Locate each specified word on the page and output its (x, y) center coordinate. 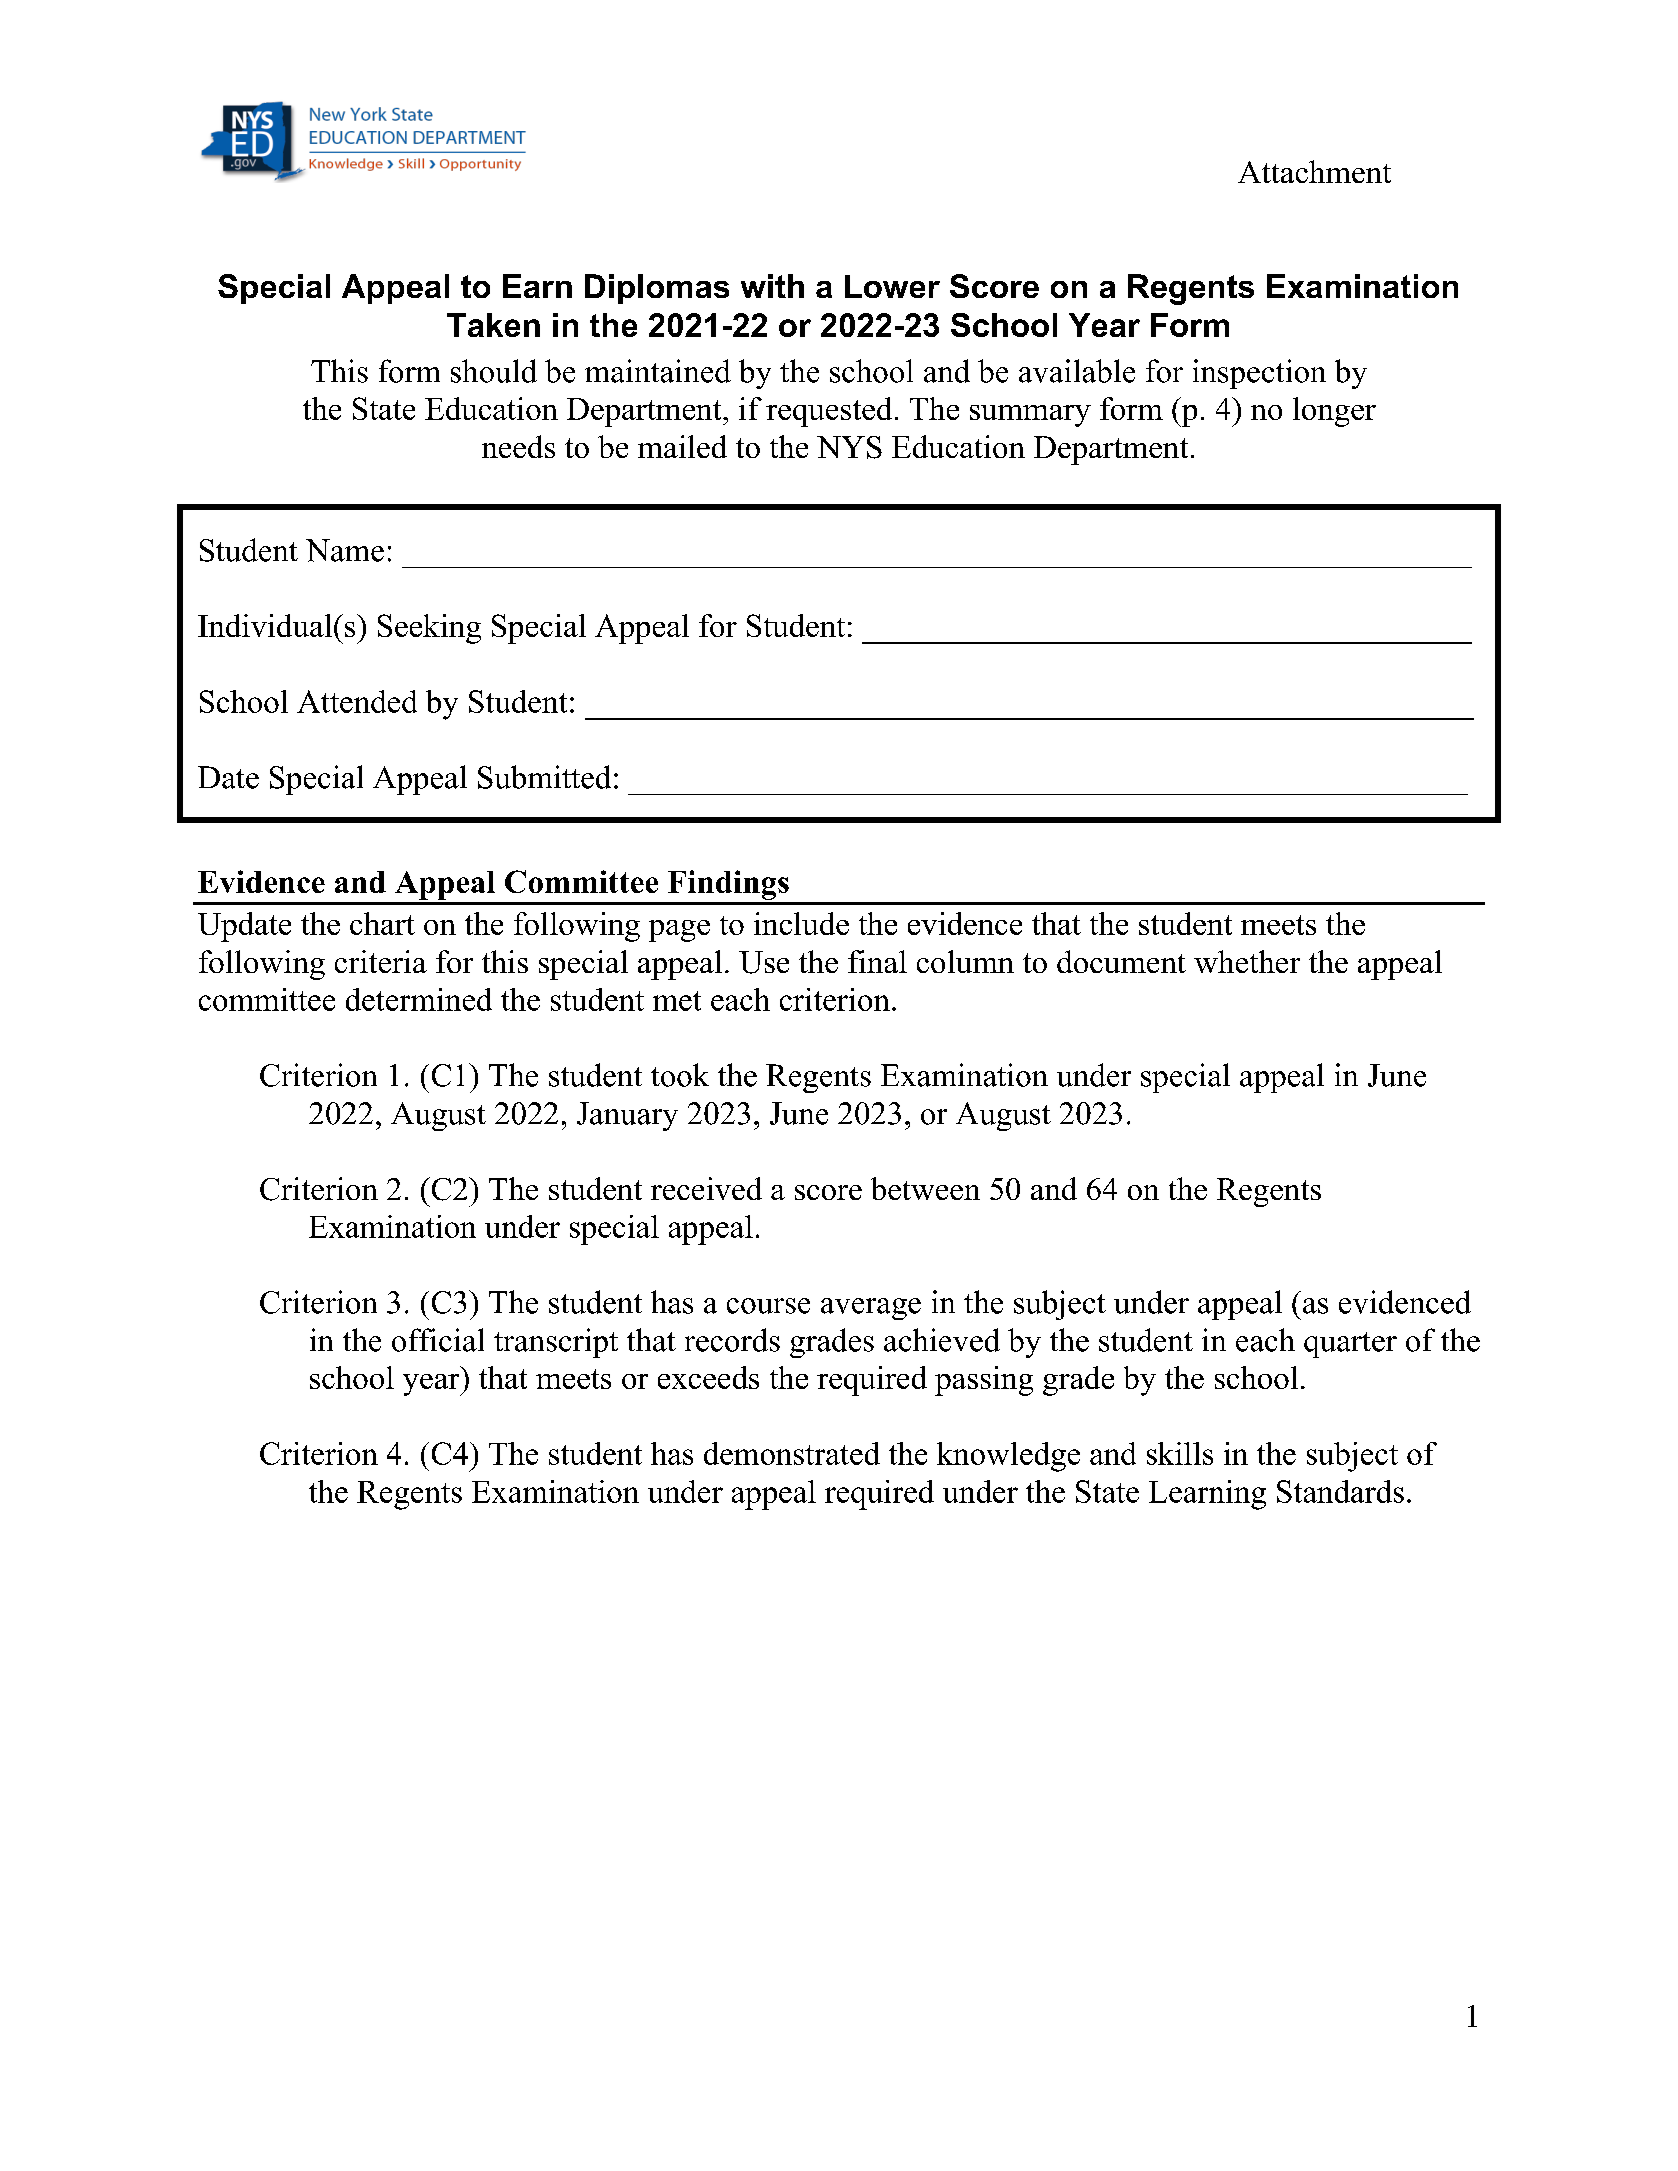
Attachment (1314, 171)
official (438, 1340)
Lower (892, 286)
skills (1180, 1453)
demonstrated (792, 1453)
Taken (493, 325)
